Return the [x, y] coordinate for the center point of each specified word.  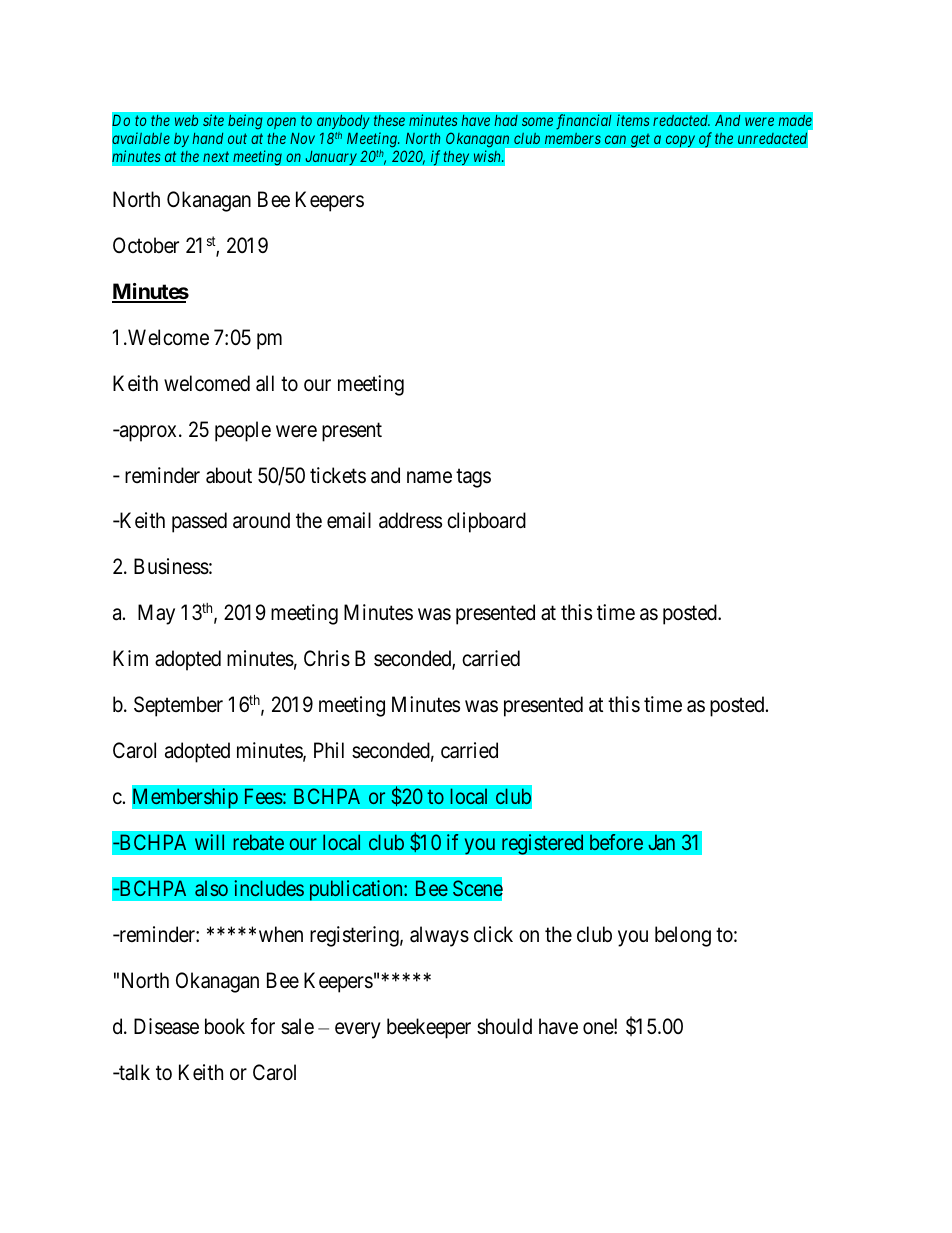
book [225, 1026]
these [389, 120]
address [410, 520]
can [615, 139]
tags [473, 478]
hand [208, 138]
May [156, 614]
